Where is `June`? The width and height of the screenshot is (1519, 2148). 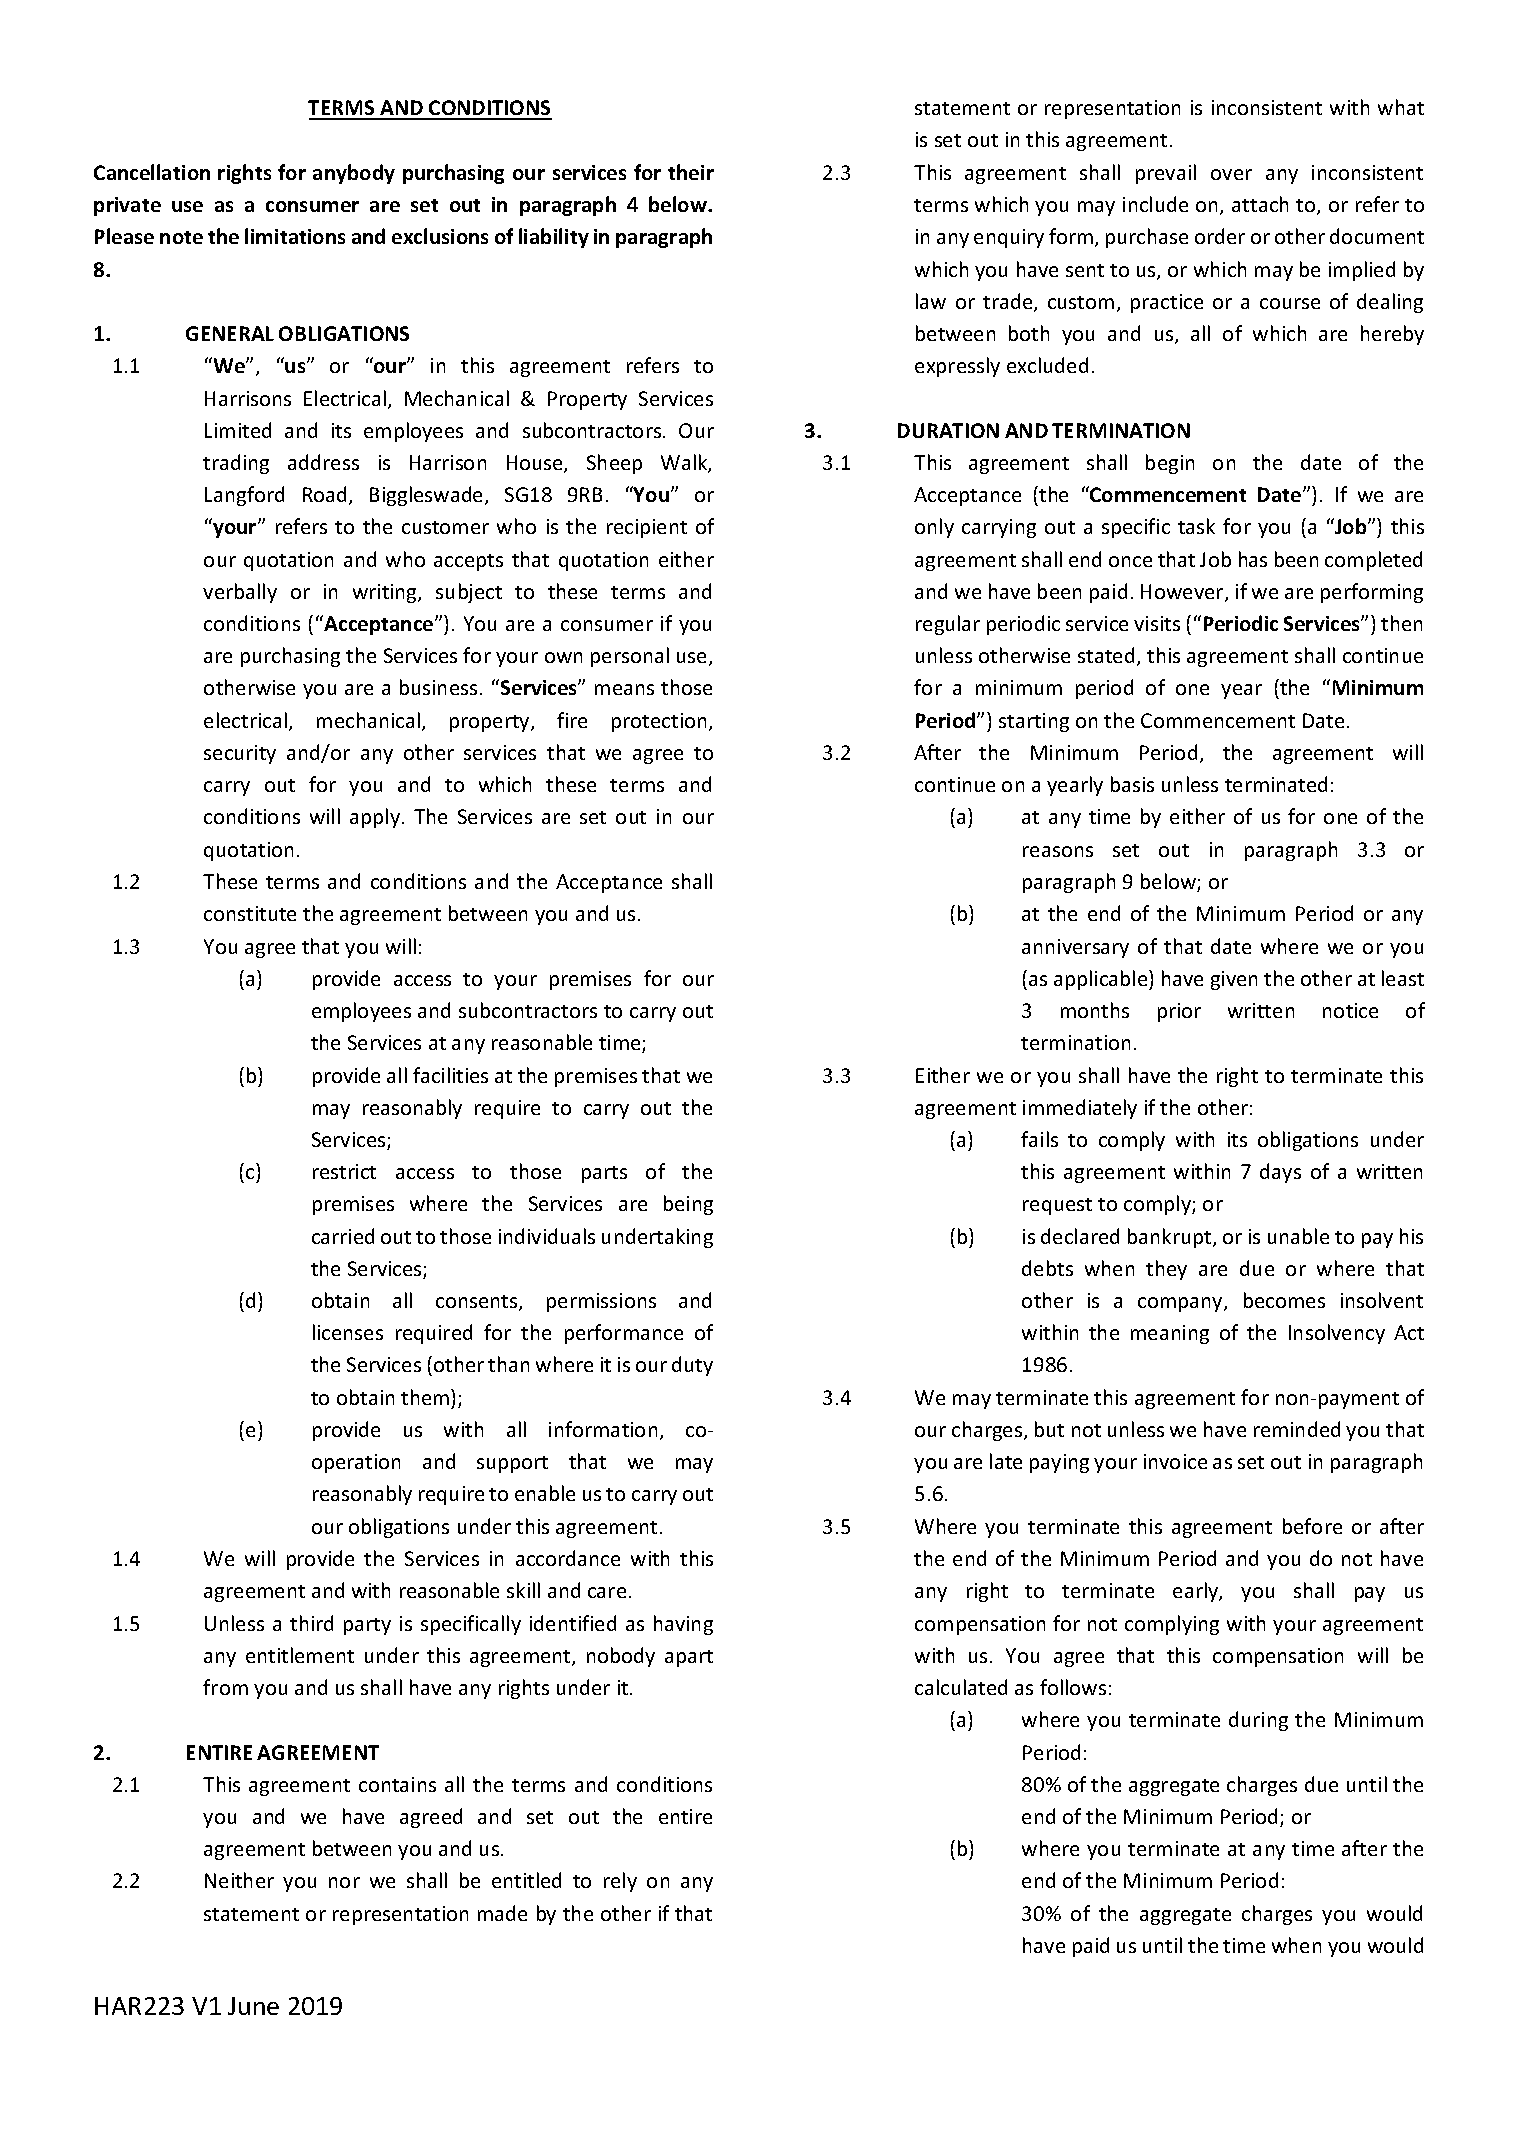 June is located at coordinates (253, 2006).
